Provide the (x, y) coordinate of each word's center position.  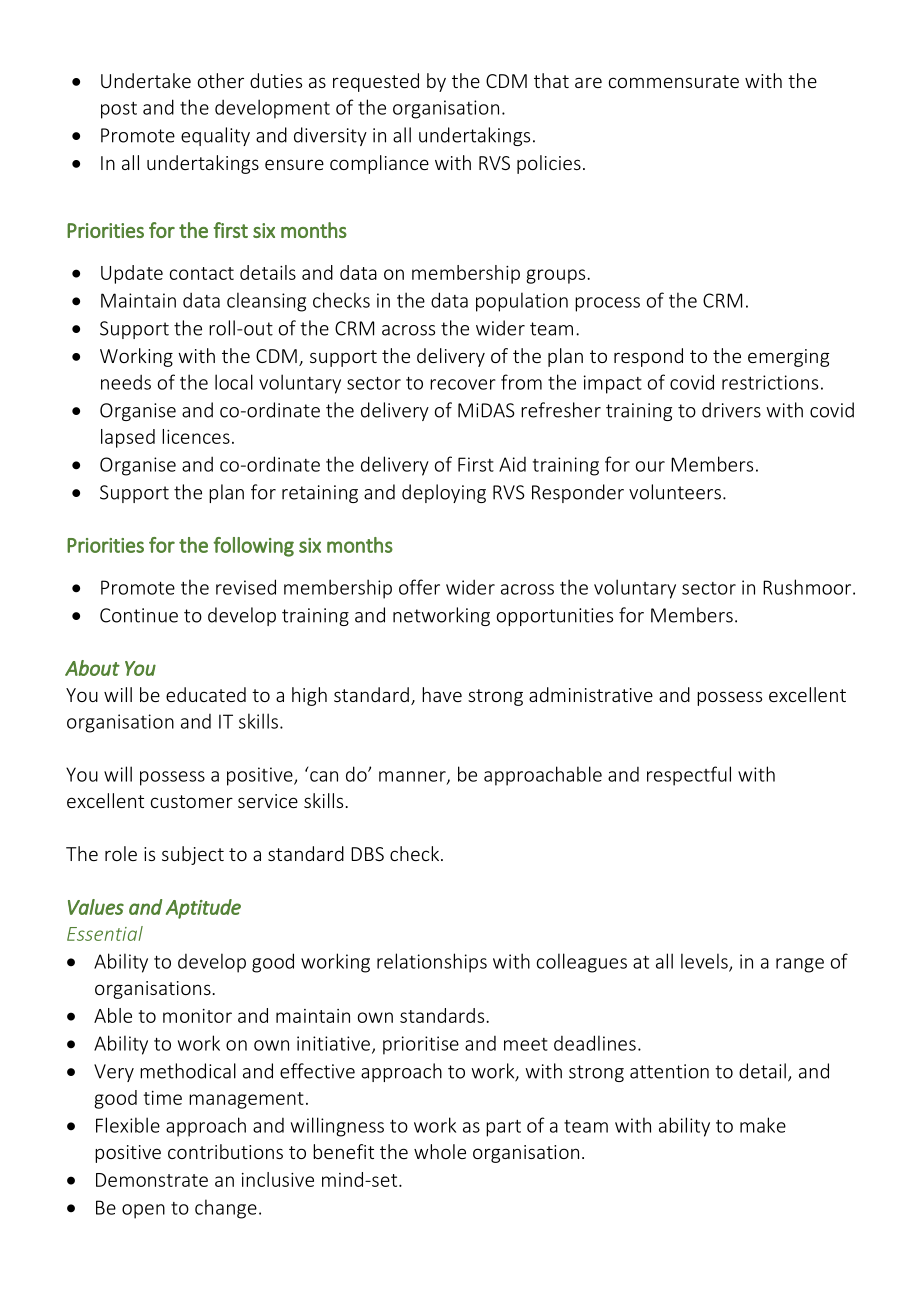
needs (126, 382)
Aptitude (203, 909)
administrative (591, 694)
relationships (432, 963)
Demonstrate (152, 1180)
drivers (731, 410)
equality (215, 136)
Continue (139, 615)
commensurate (674, 81)
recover (463, 384)
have (442, 694)
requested (376, 82)
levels (705, 962)
